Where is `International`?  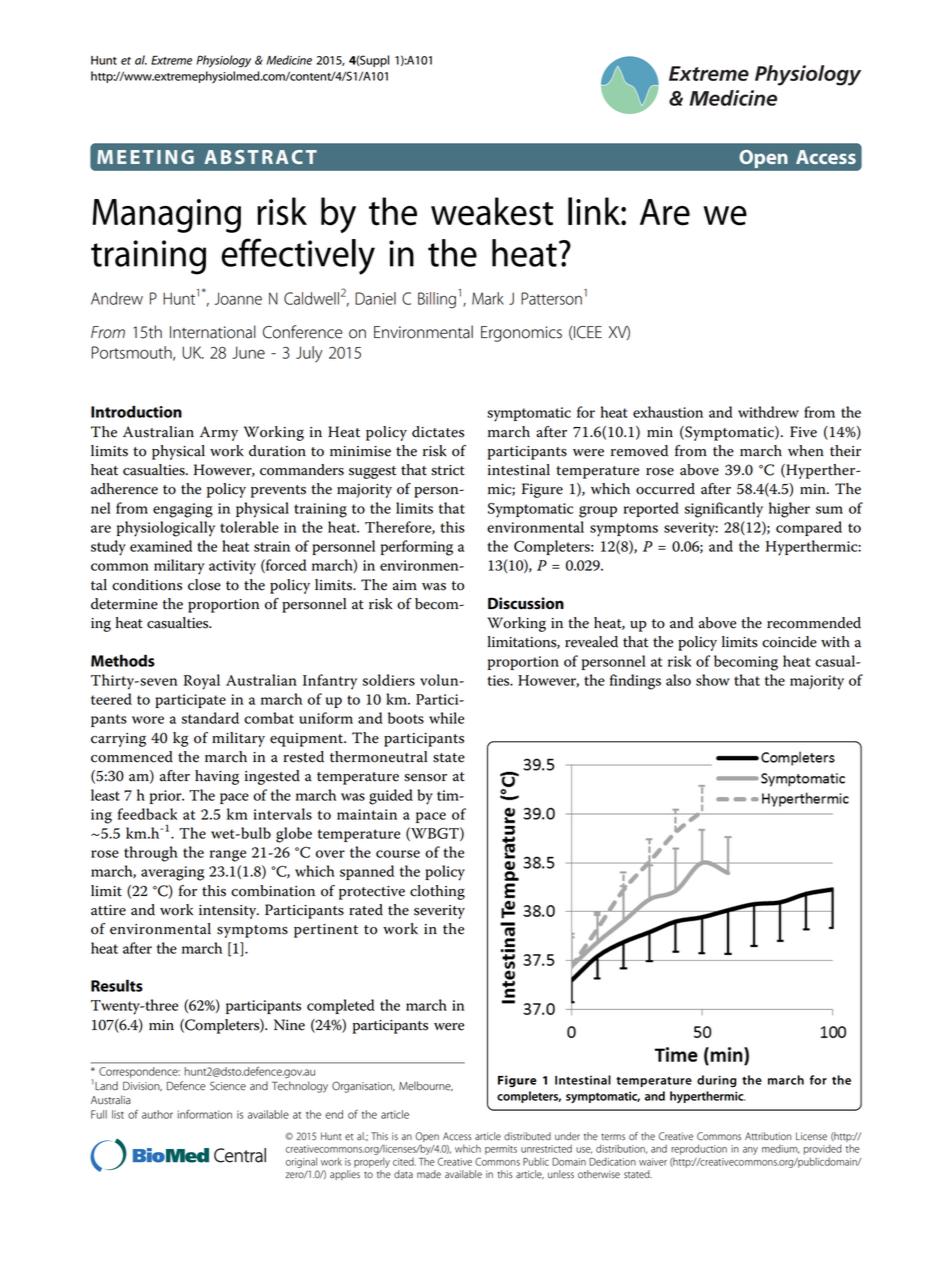 International is located at coordinates (213, 332).
